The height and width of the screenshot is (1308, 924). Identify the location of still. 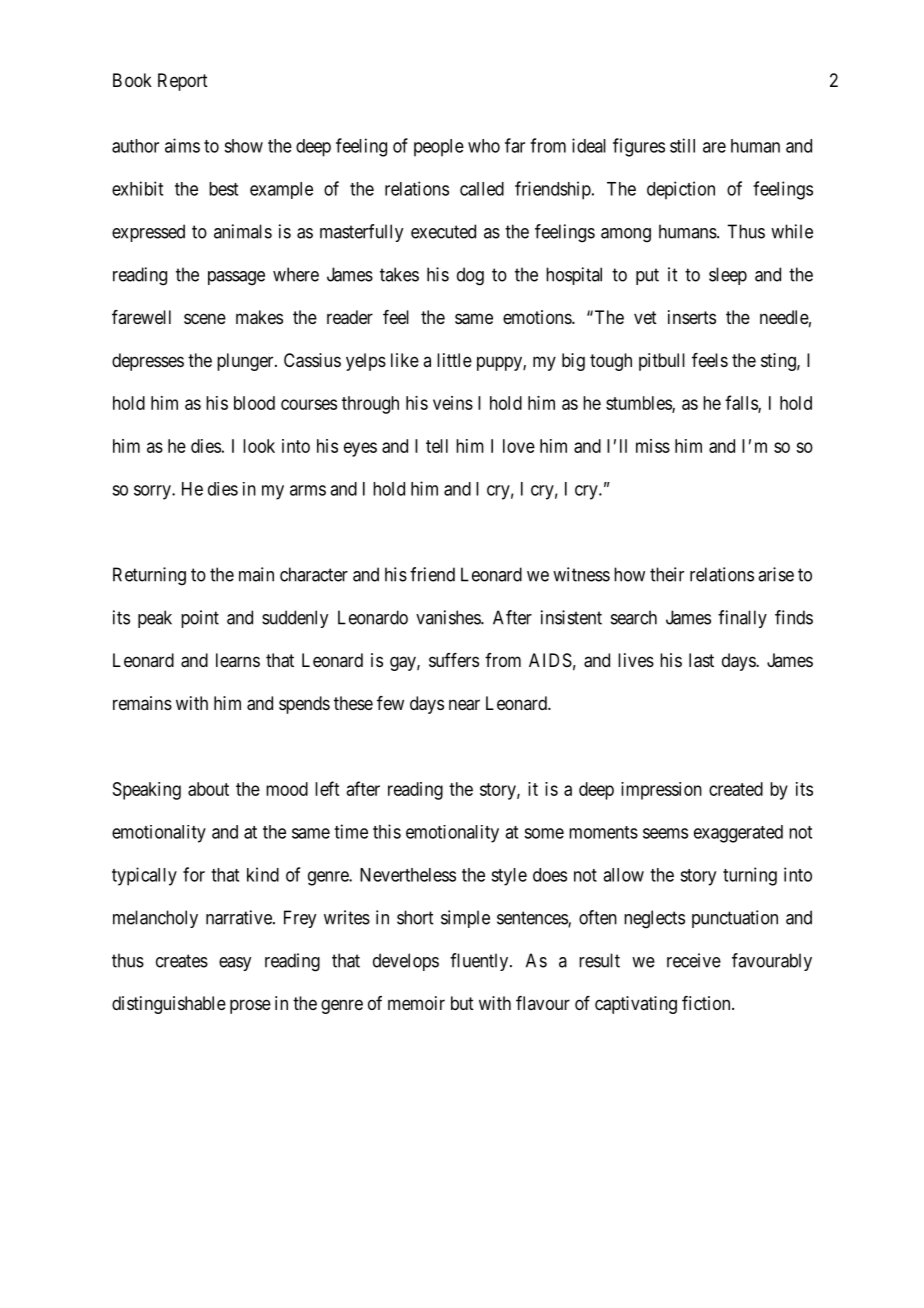
(682, 145).
